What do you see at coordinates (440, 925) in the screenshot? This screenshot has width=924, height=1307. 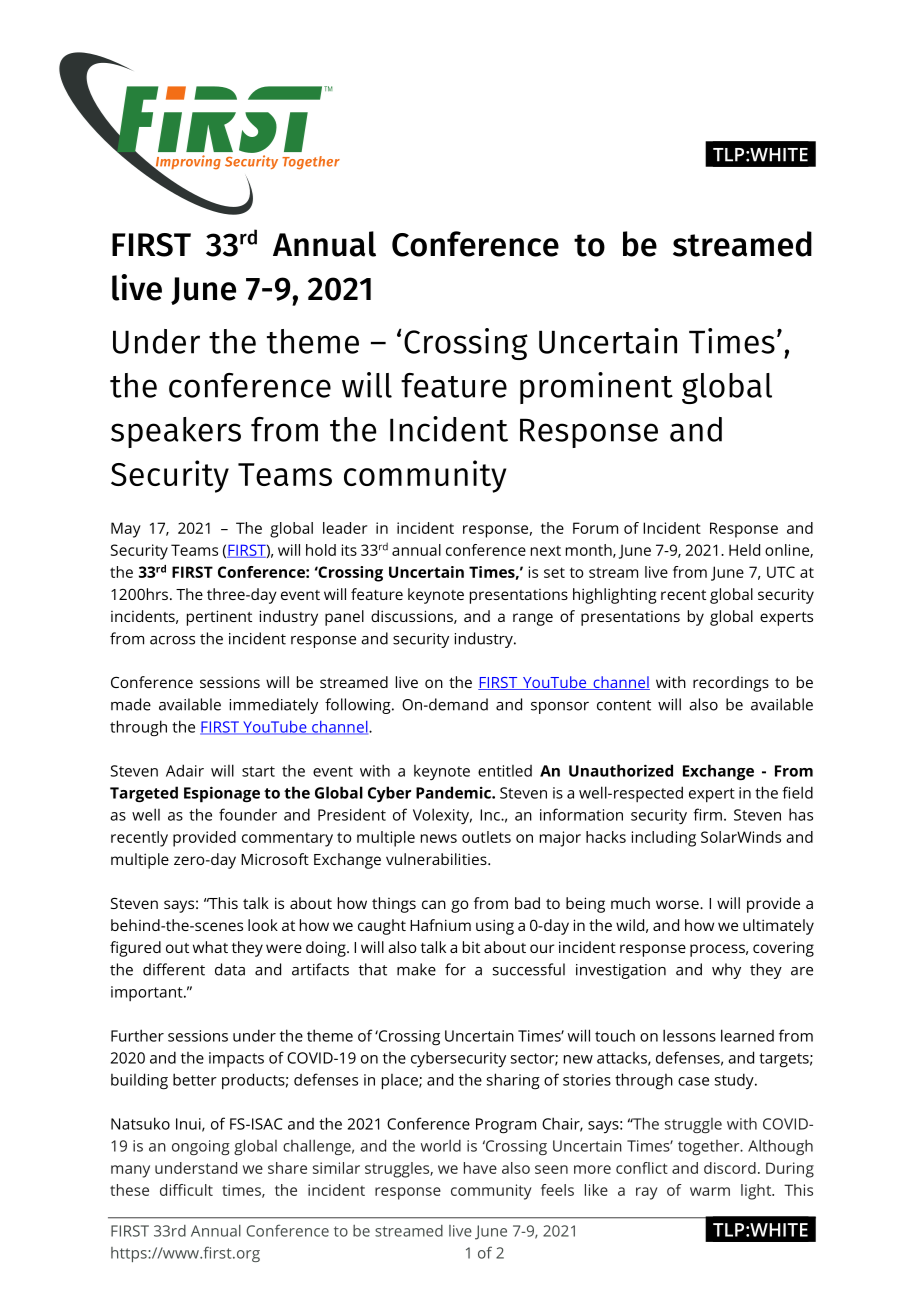 I see `Hafnium` at bounding box center [440, 925].
